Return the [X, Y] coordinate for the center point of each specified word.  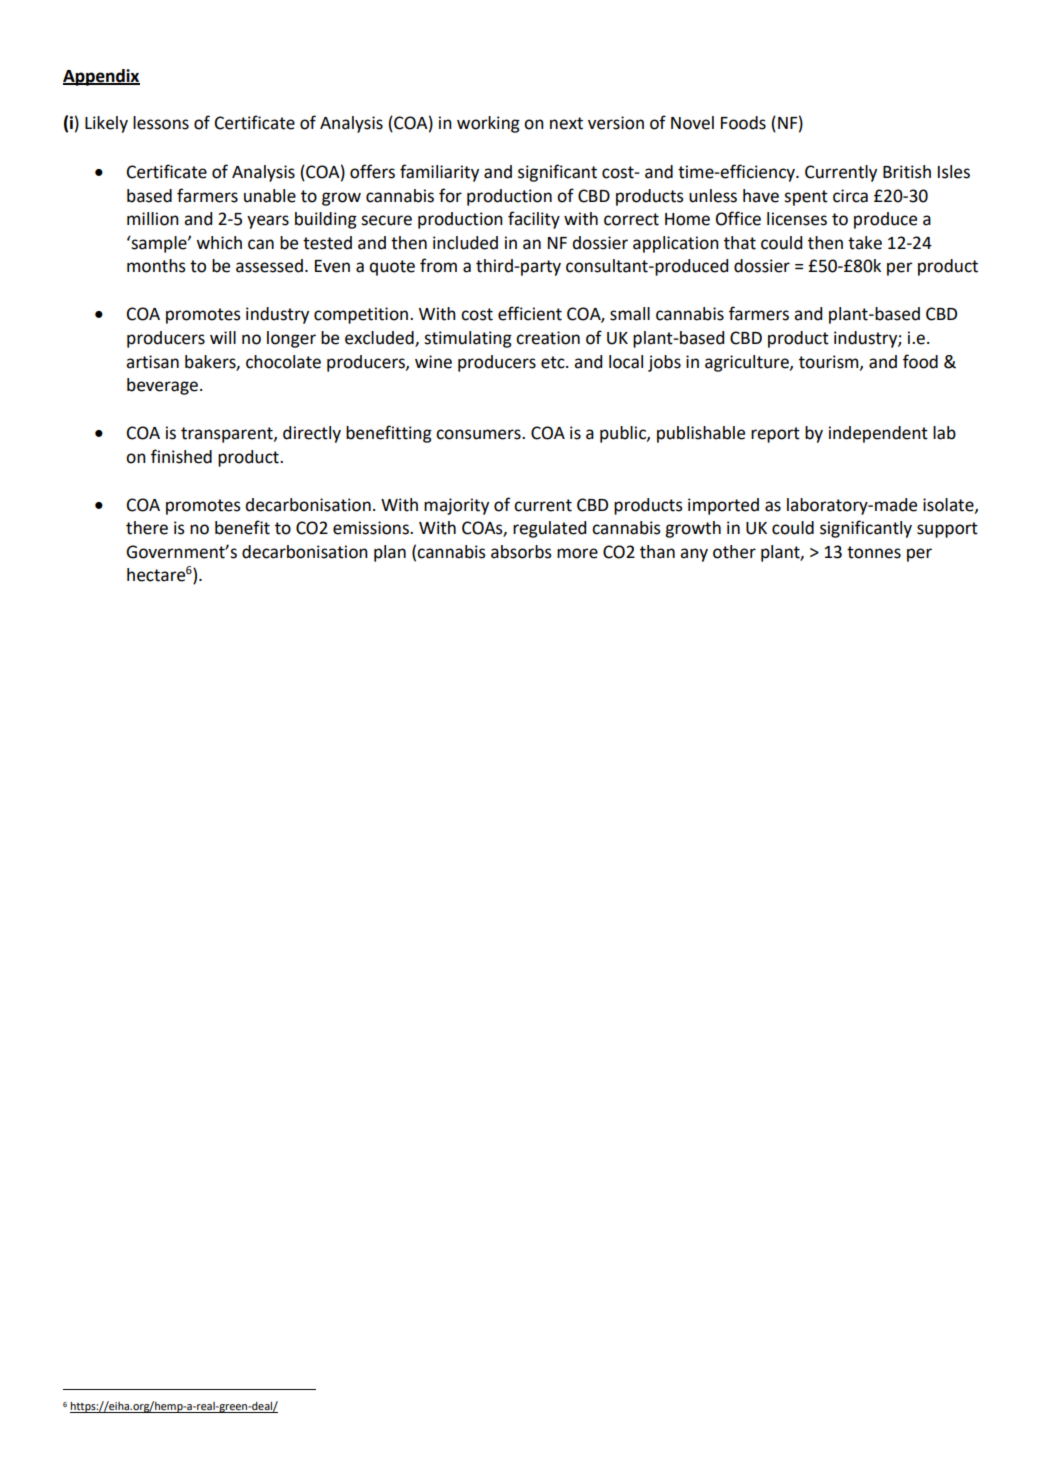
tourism [830, 362]
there [147, 528]
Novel [692, 123]
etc [554, 362]
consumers [479, 434]
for [450, 195]
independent [878, 434]
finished [181, 456]
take [865, 243]
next [566, 123]
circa [850, 196]
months [156, 266]
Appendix [101, 77]
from [438, 265]
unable [270, 196]
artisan [152, 362]
